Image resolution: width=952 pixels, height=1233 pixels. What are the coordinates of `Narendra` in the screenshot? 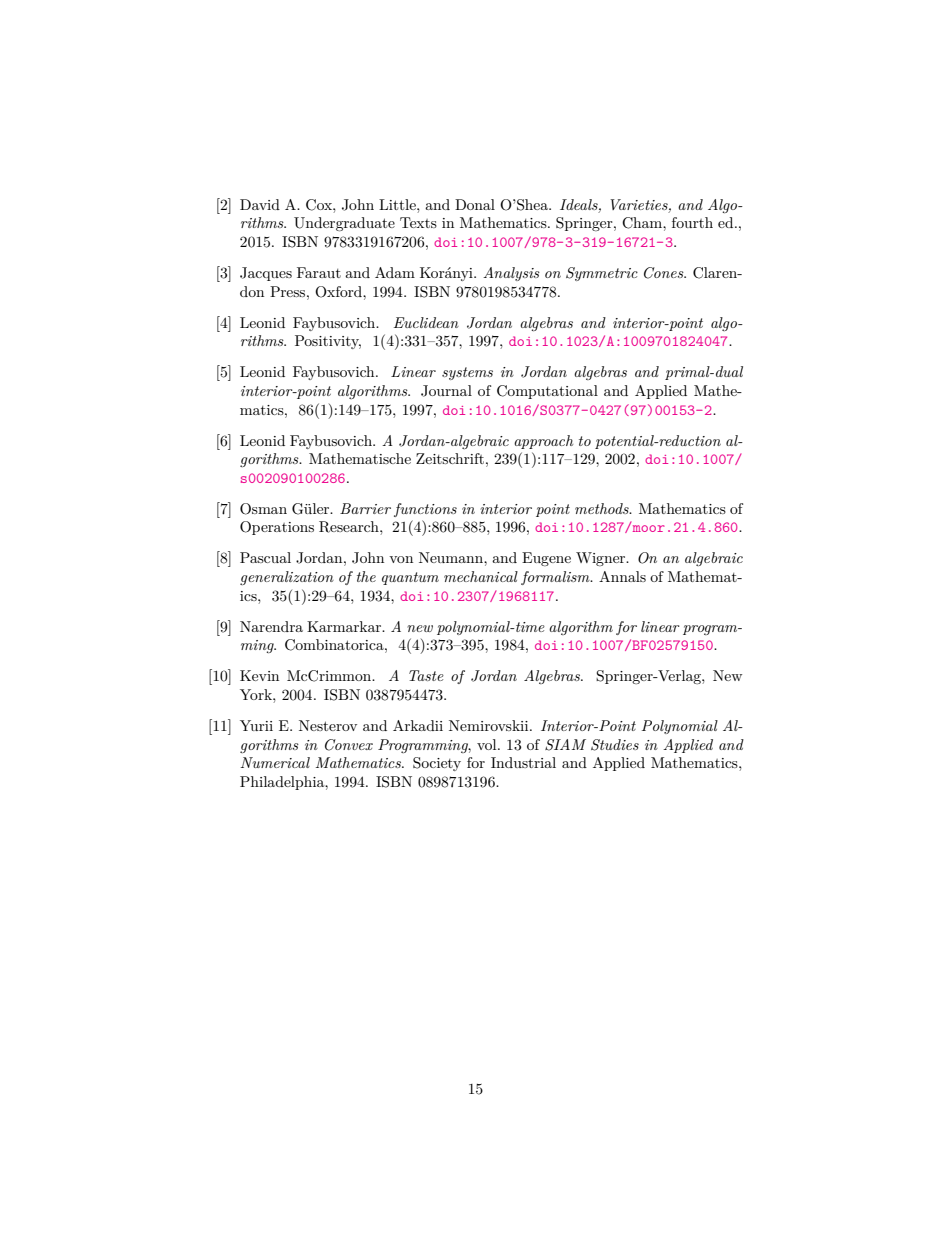 It's located at (271, 626).
